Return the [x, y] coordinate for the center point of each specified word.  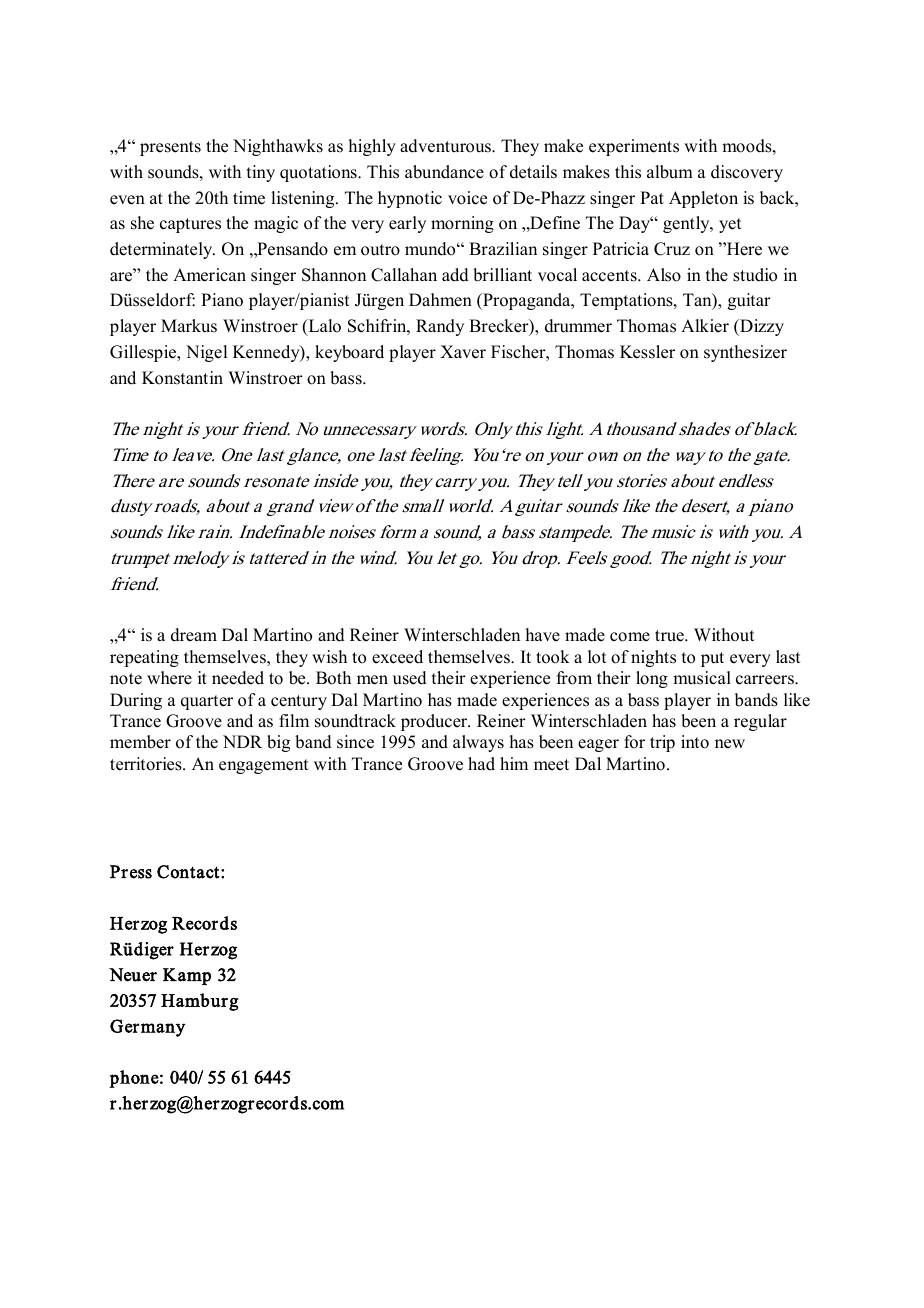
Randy [440, 327]
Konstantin [182, 378]
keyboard [349, 353]
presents [170, 148]
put [712, 659]
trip [662, 743]
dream [194, 635]
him [514, 763]
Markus [189, 326]
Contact [189, 872]
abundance [444, 172]
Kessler [647, 352]
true [670, 636]
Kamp [187, 976]
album [670, 172]
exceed [397, 657]
